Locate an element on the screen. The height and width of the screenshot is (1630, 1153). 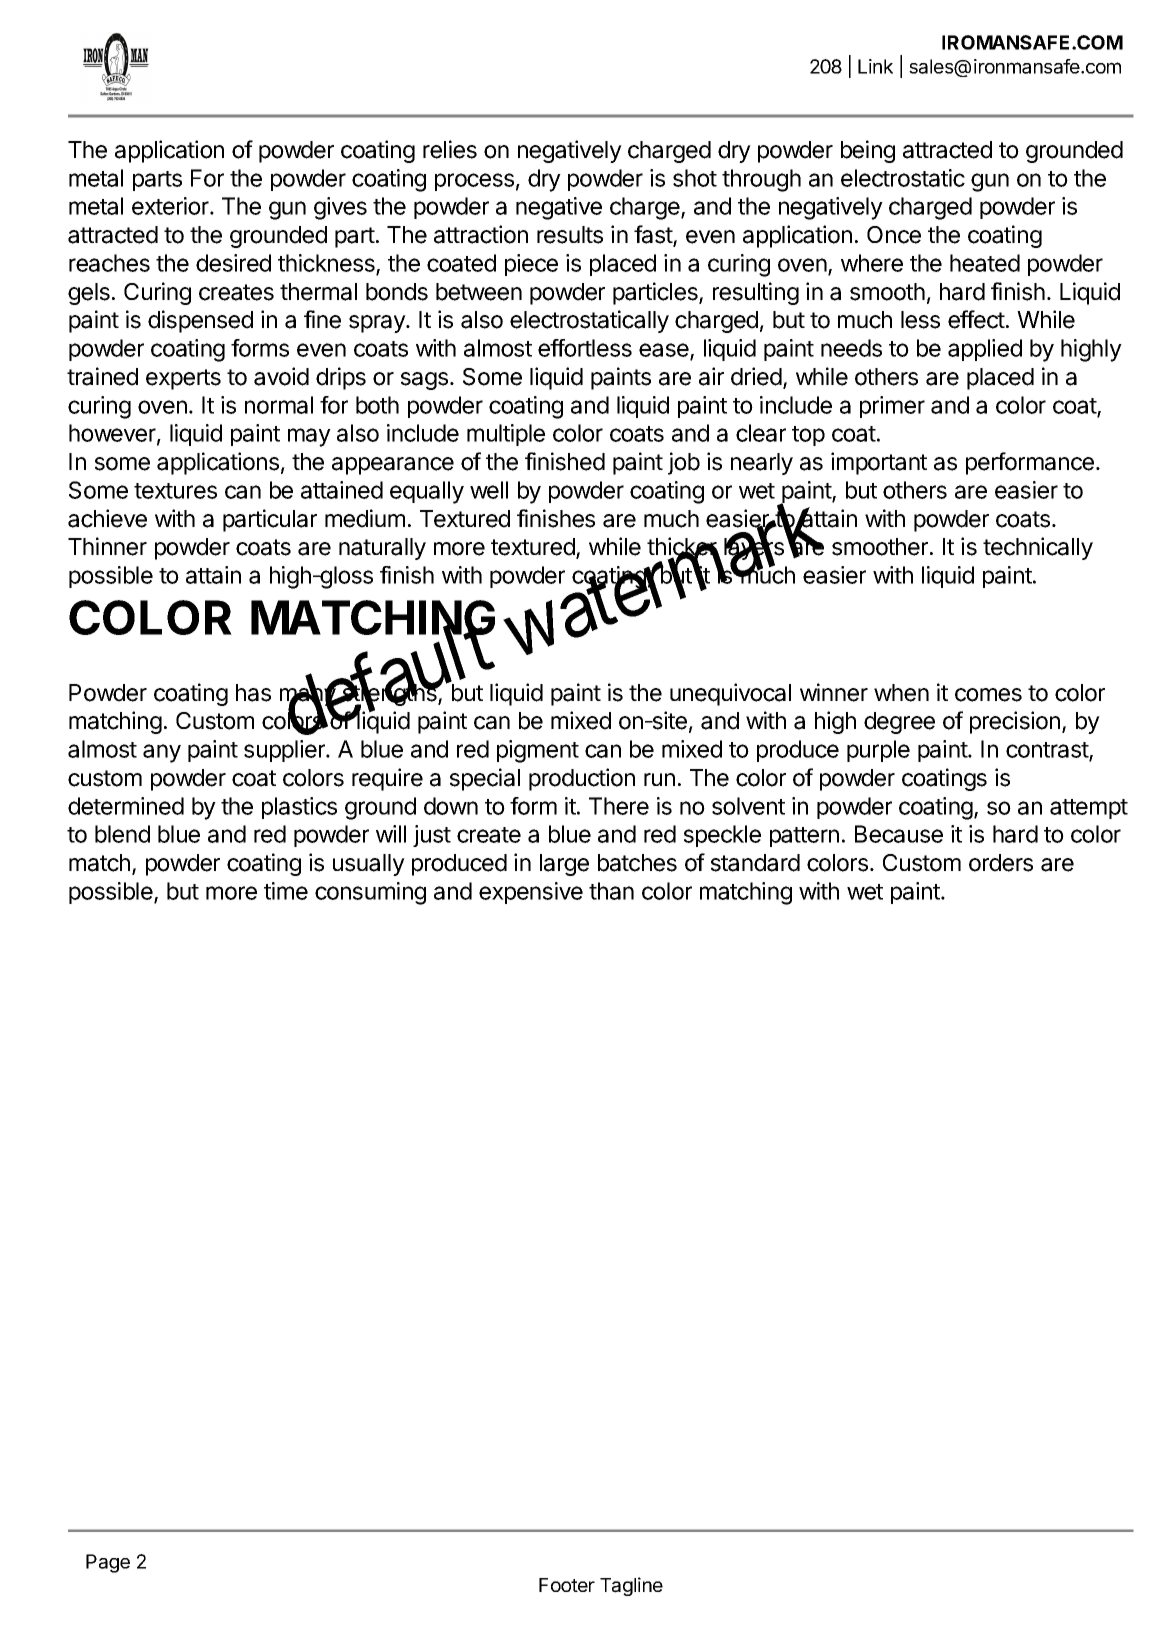
shot is located at coordinates (695, 178).
